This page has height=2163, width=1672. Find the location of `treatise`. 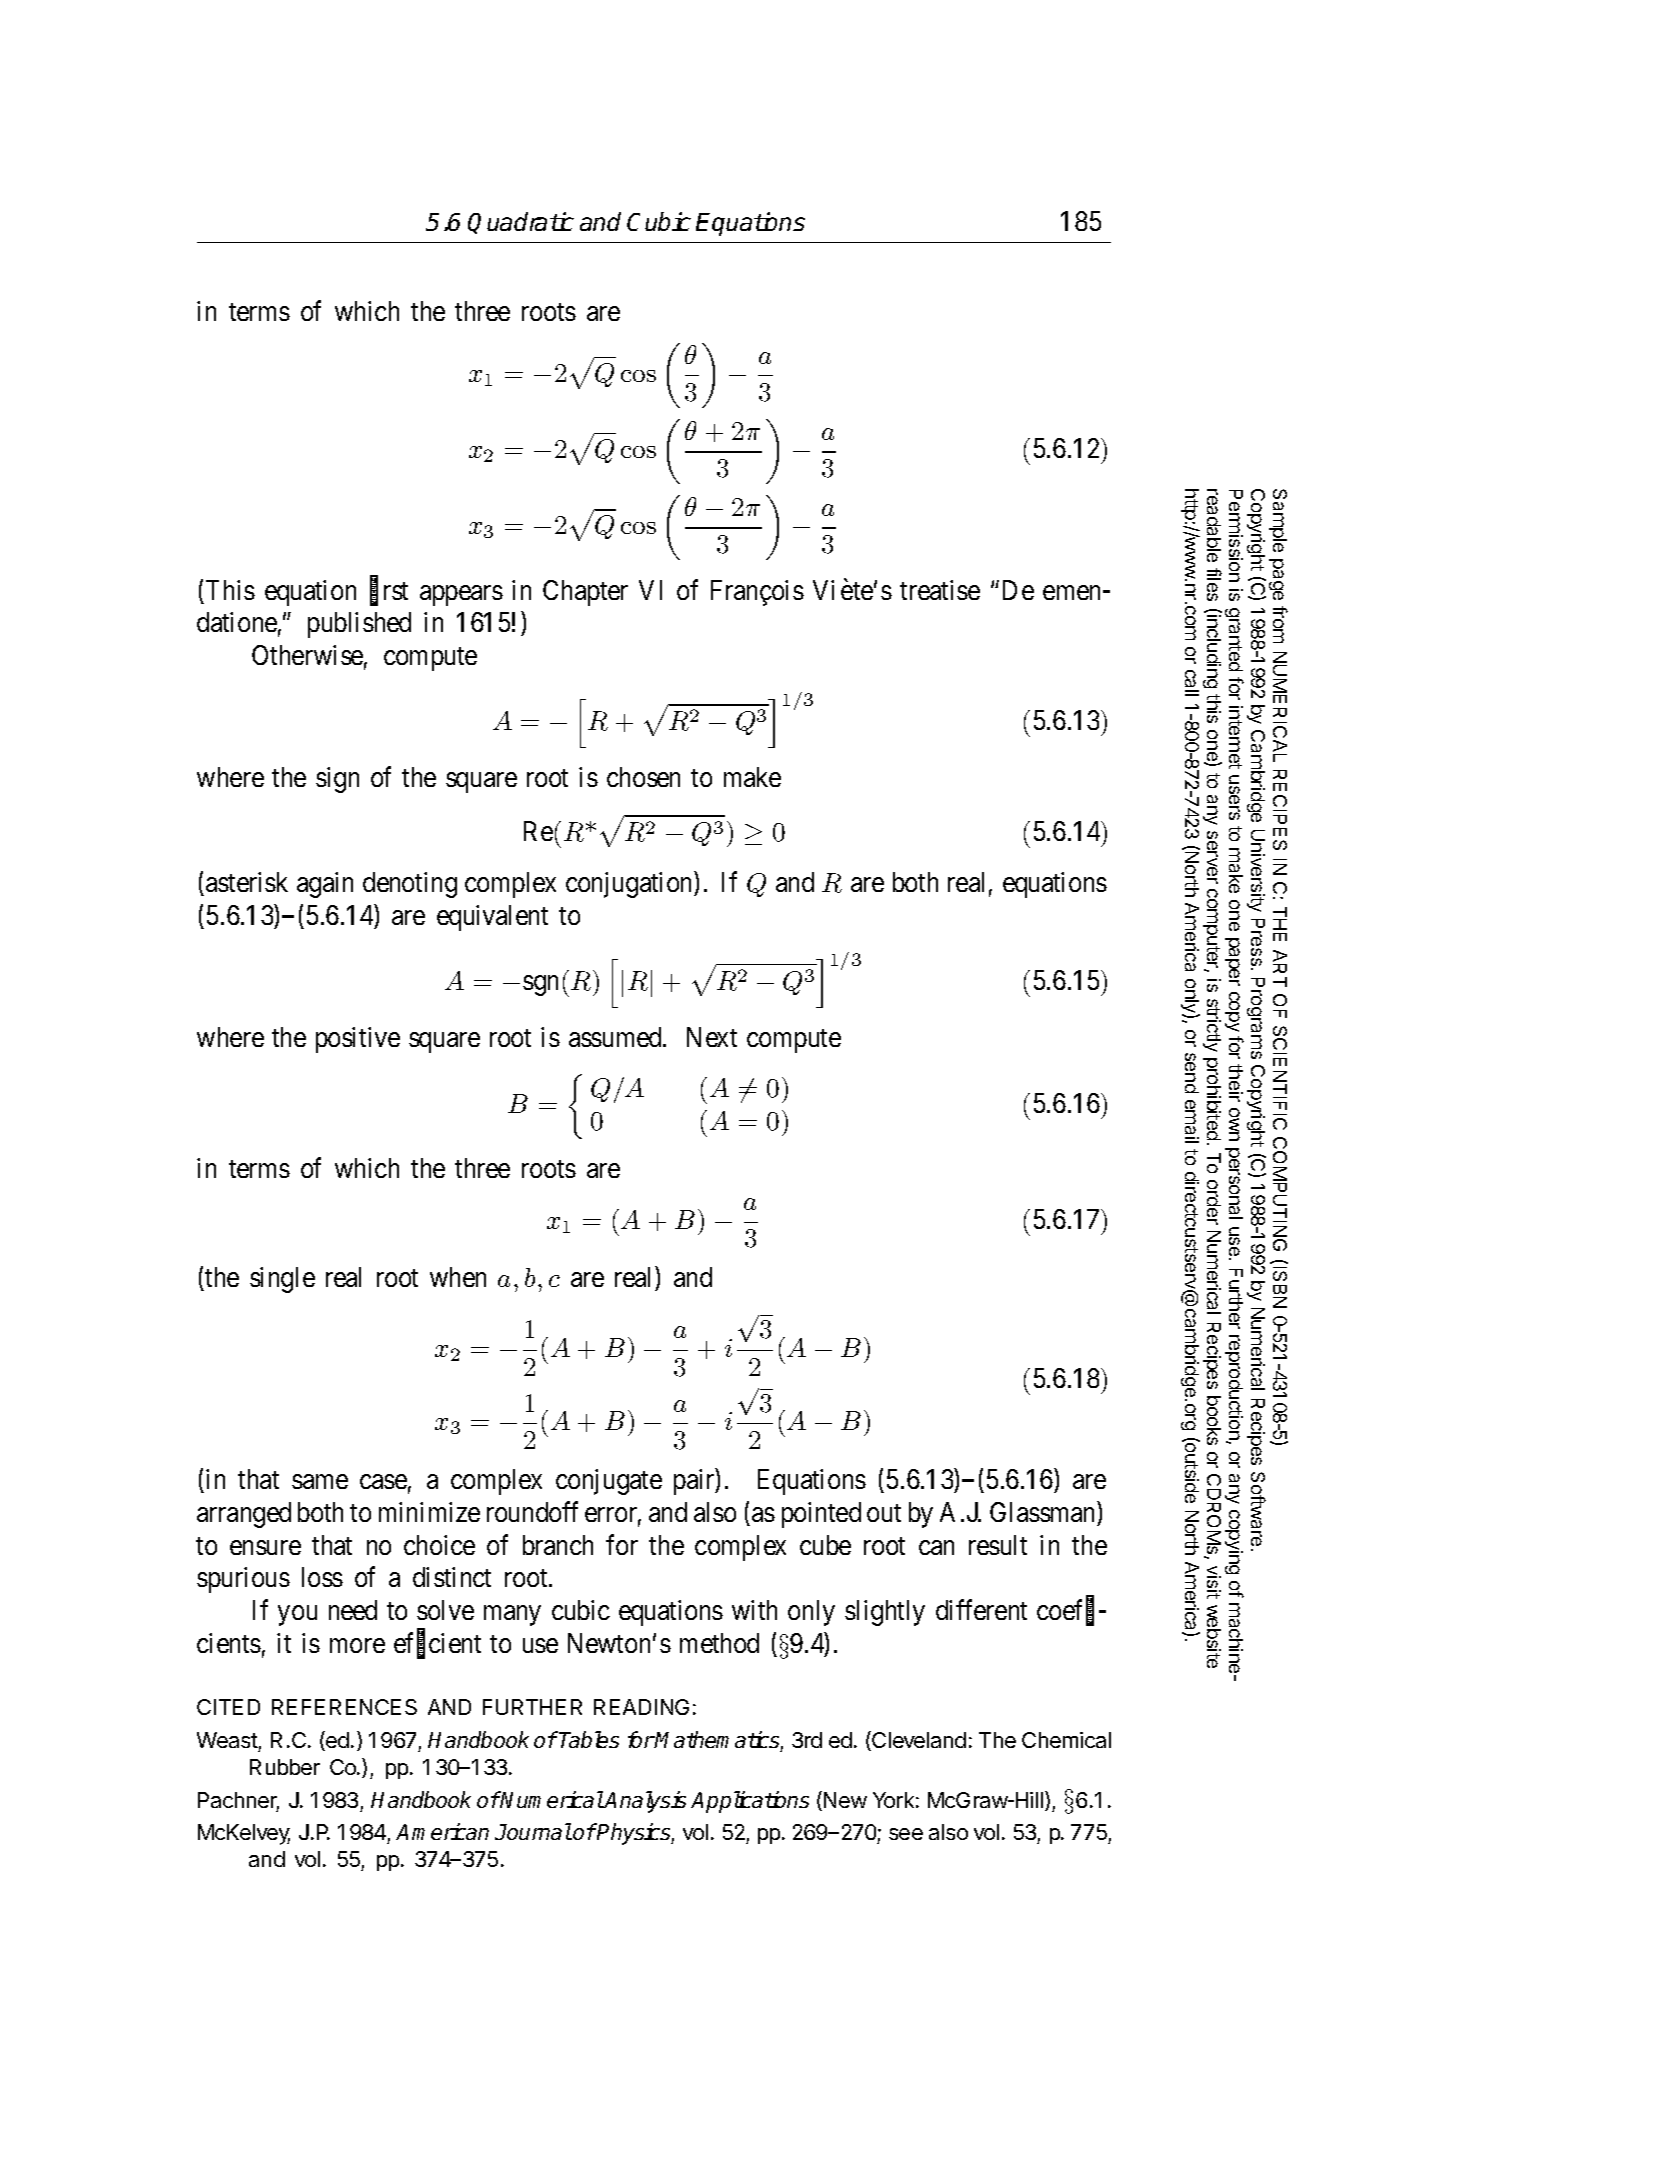

treatise is located at coordinates (940, 590).
